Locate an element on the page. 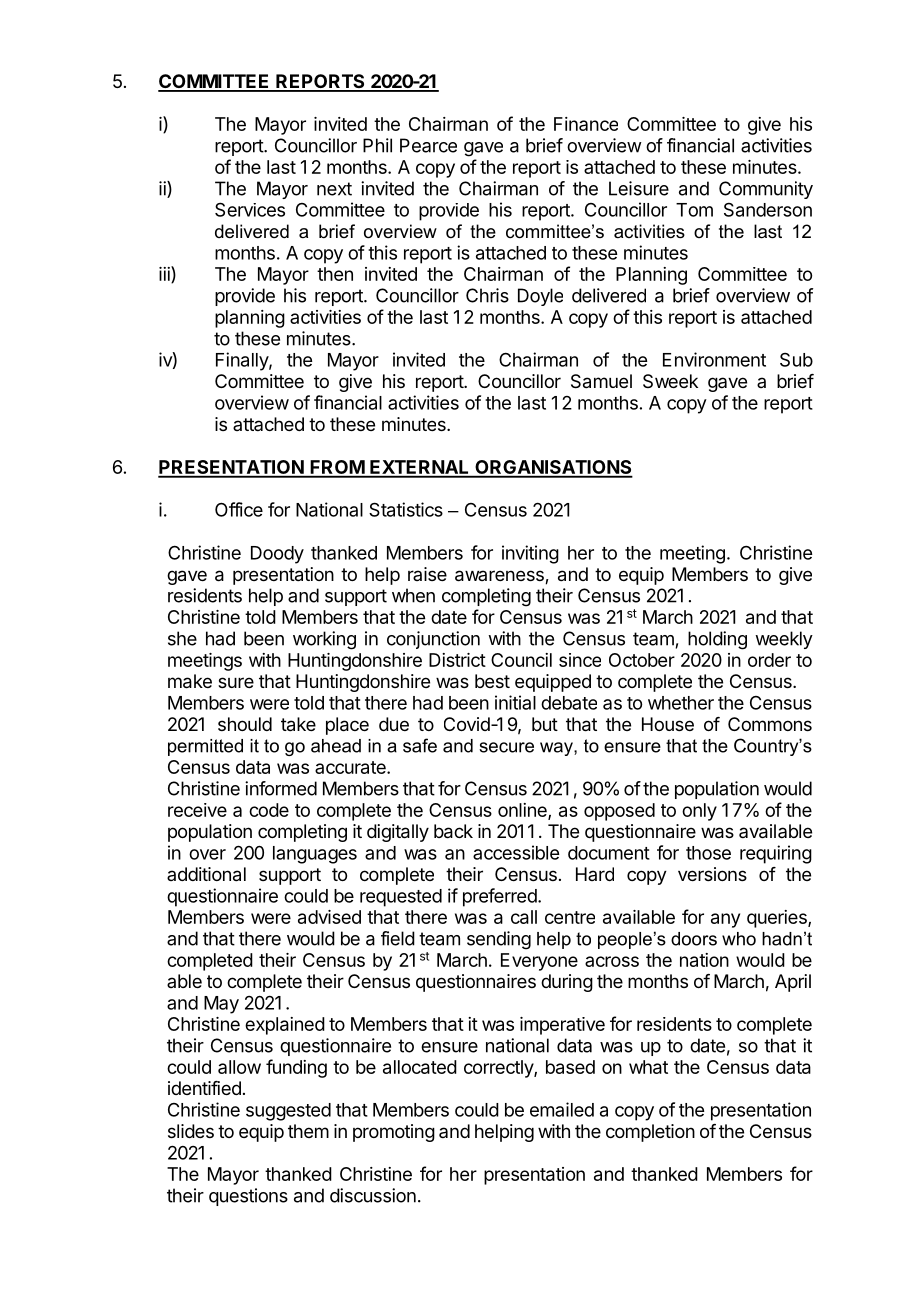  emailed is located at coordinates (562, 1109).
